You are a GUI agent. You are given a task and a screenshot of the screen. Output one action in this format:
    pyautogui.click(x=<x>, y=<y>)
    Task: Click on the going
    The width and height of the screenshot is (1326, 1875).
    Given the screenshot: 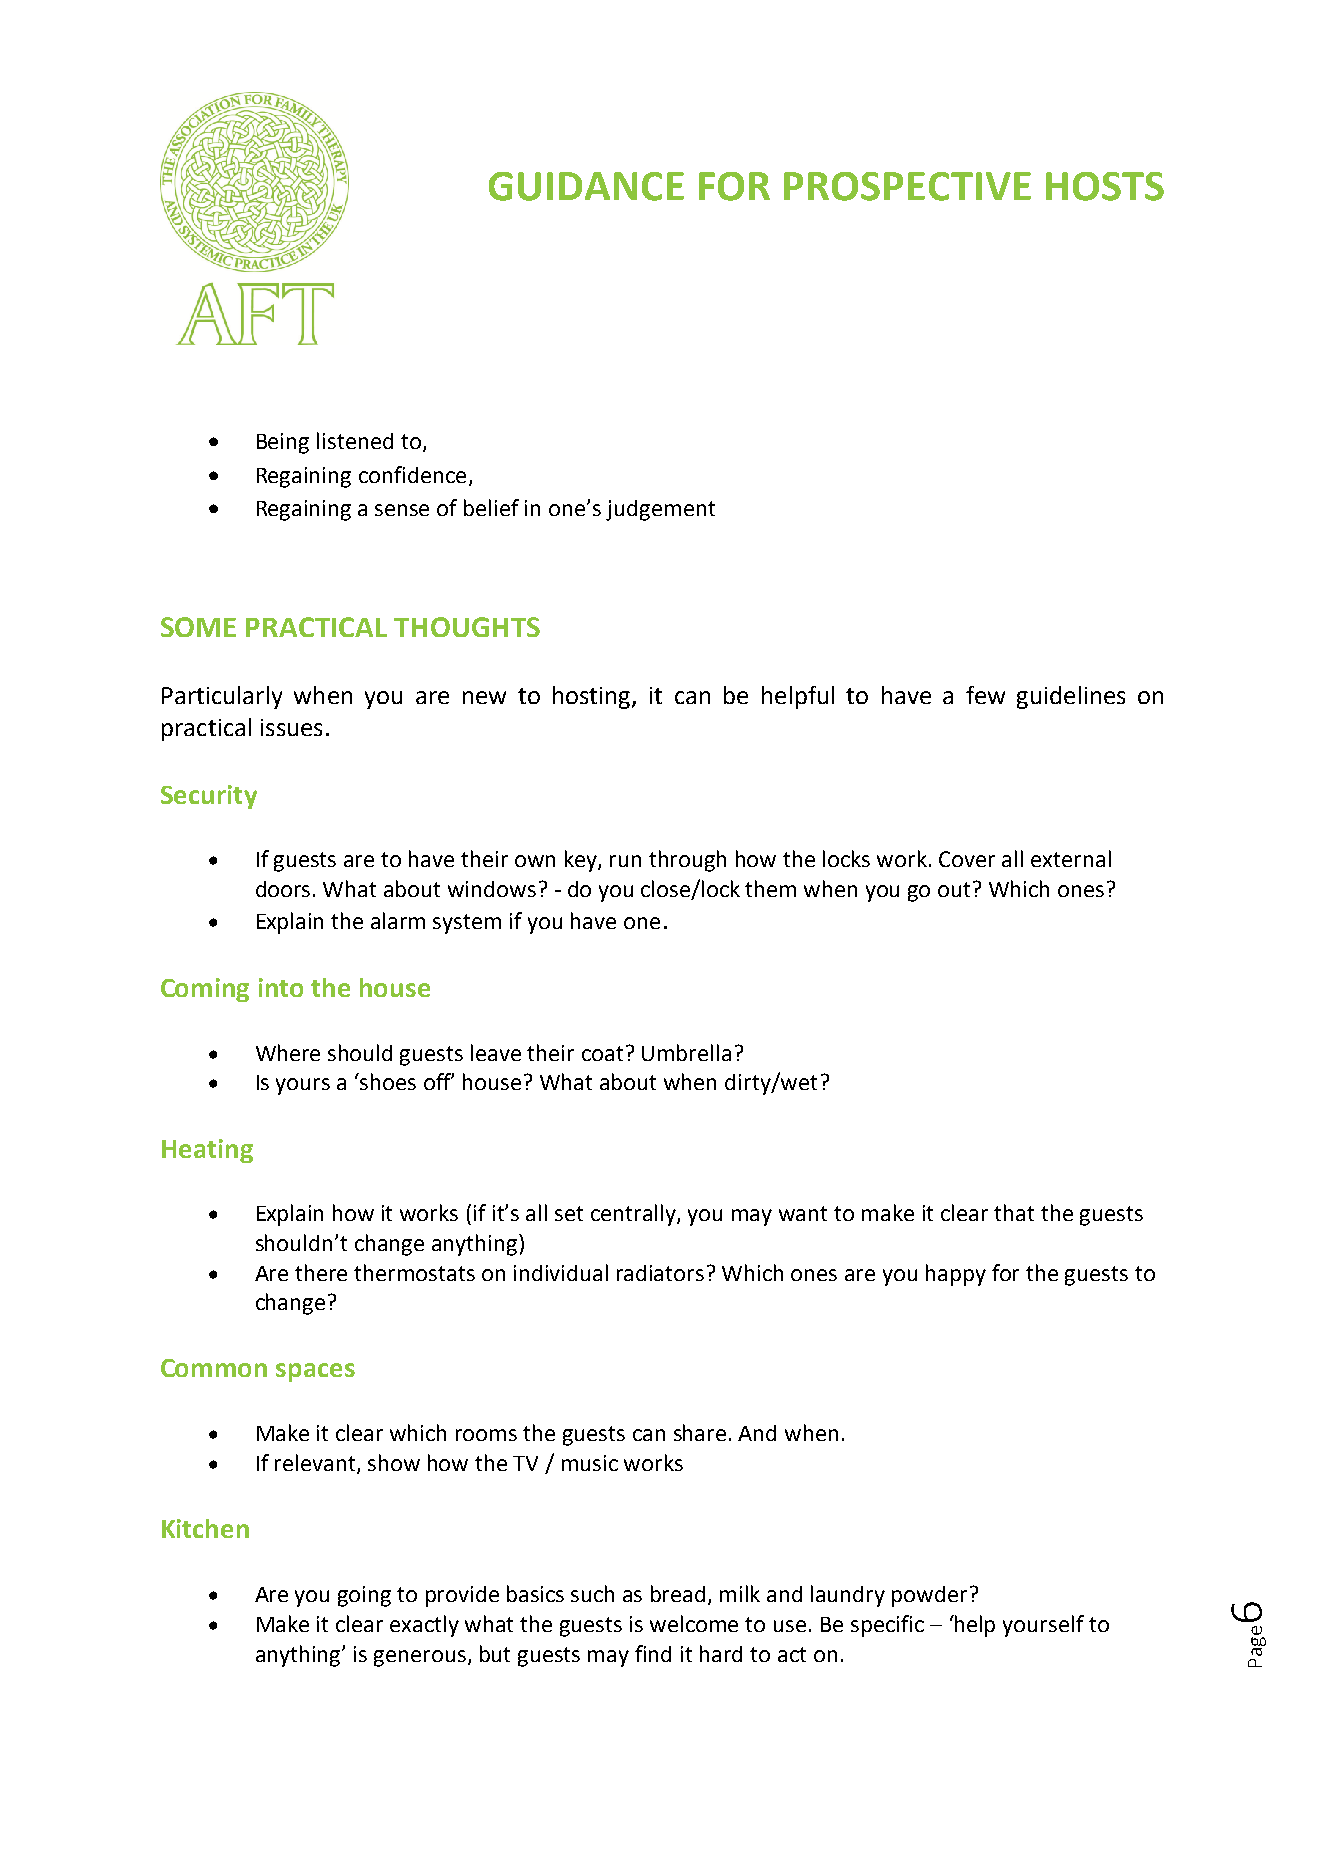 What is the action you would take?
    pyautogui.click(x=364, y=1596)
